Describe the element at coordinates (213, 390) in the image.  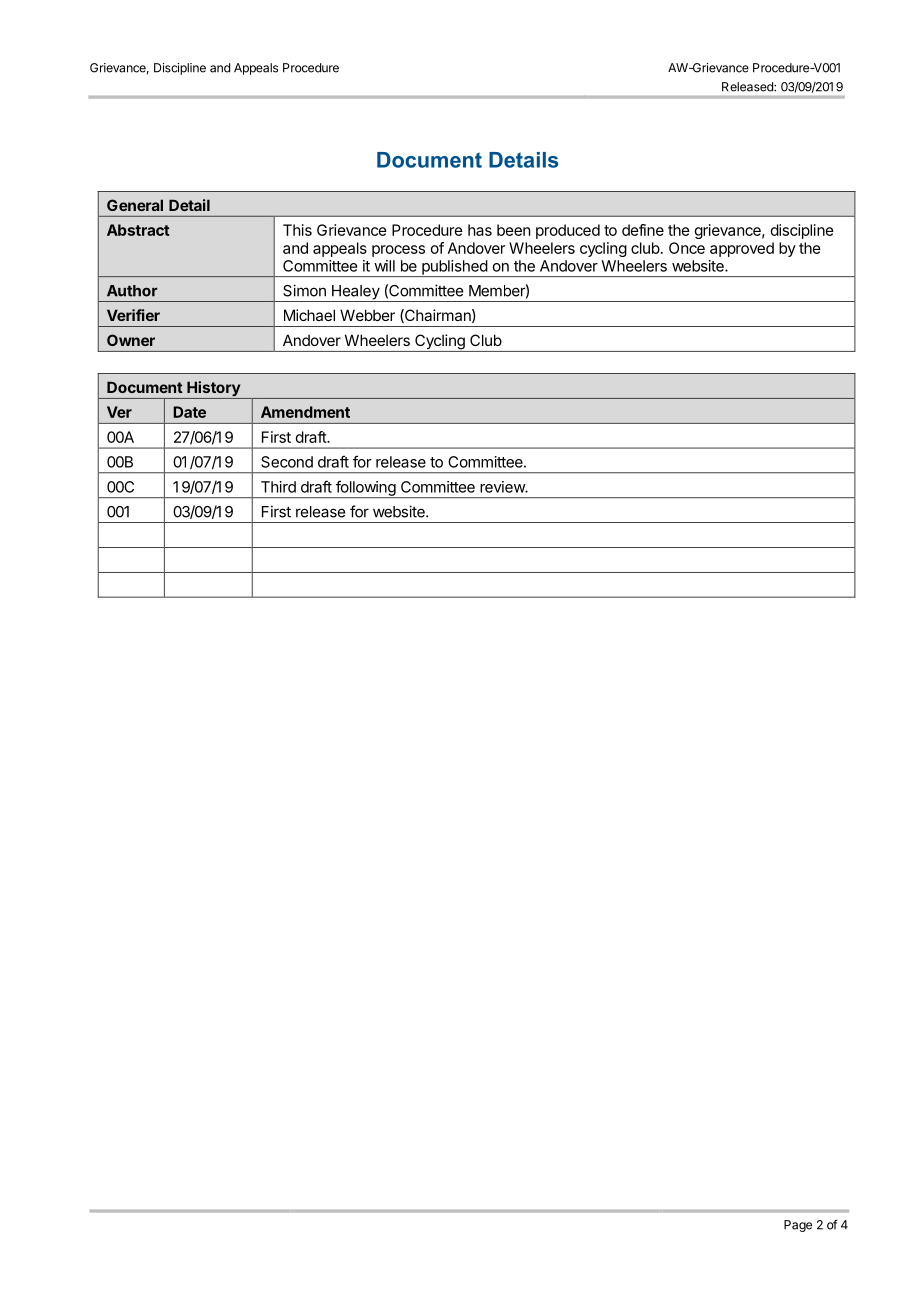
I see `History` at that location.
